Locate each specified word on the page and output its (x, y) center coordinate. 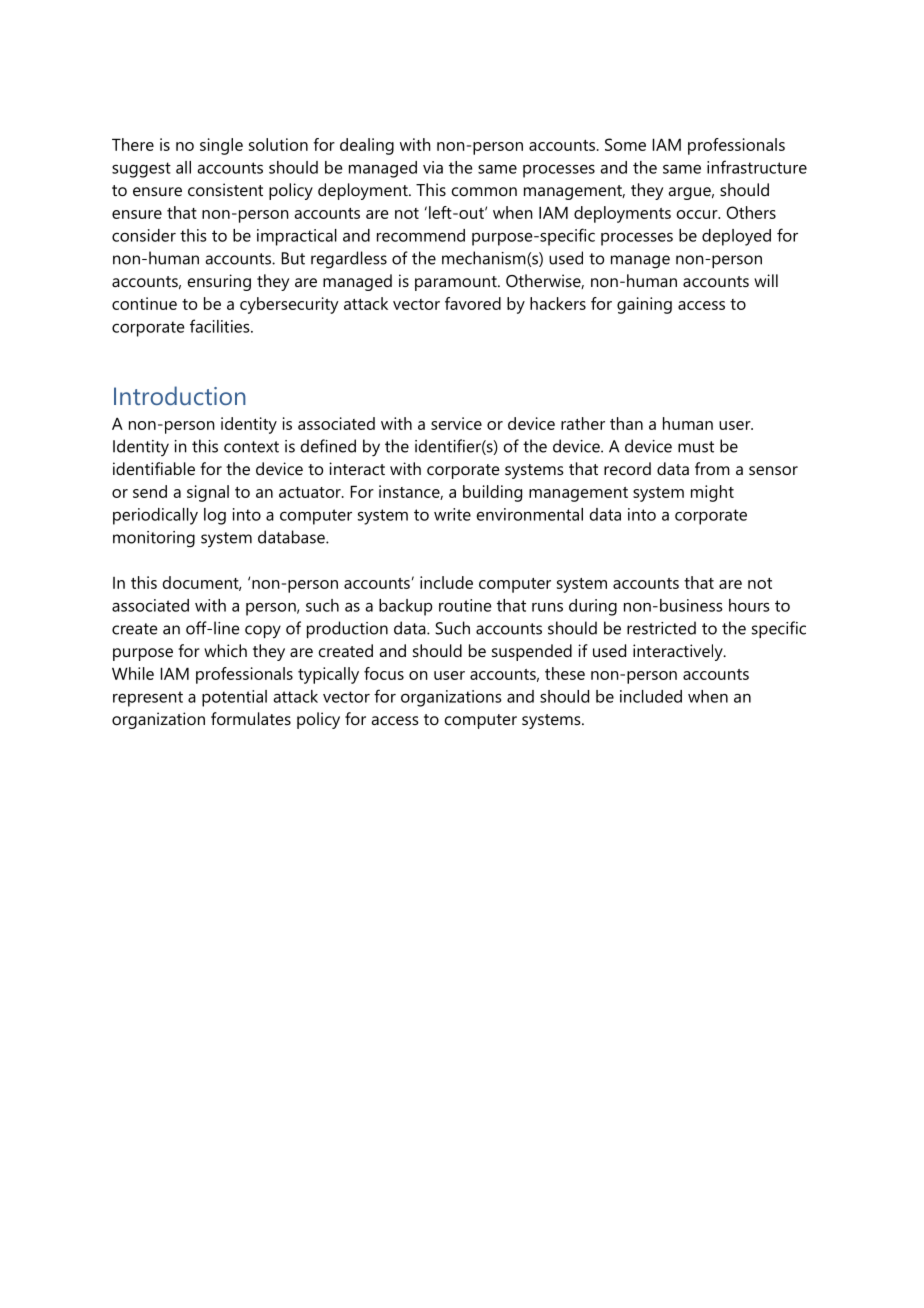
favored (473, 303)
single (221, 146)
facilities (221, 326)
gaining (644, 305)
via (433, 167)
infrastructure (757, 167)
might (712, 493)
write (452, 514)
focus (384, 673)
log (215, 516)
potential (234, 698)
